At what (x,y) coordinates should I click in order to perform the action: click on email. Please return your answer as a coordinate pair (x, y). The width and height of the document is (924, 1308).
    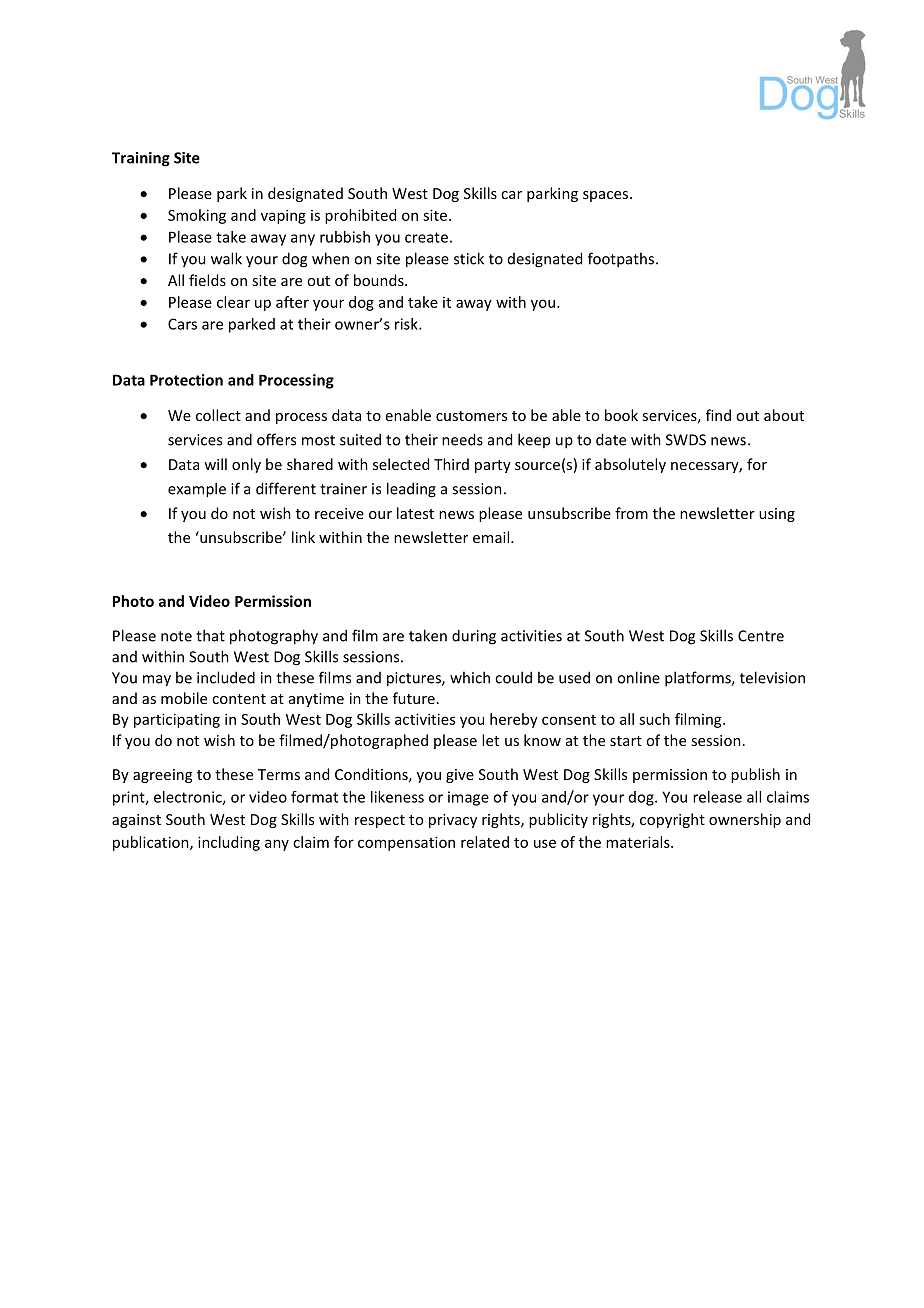
    Looking at the image, I should click on (492, 537).
